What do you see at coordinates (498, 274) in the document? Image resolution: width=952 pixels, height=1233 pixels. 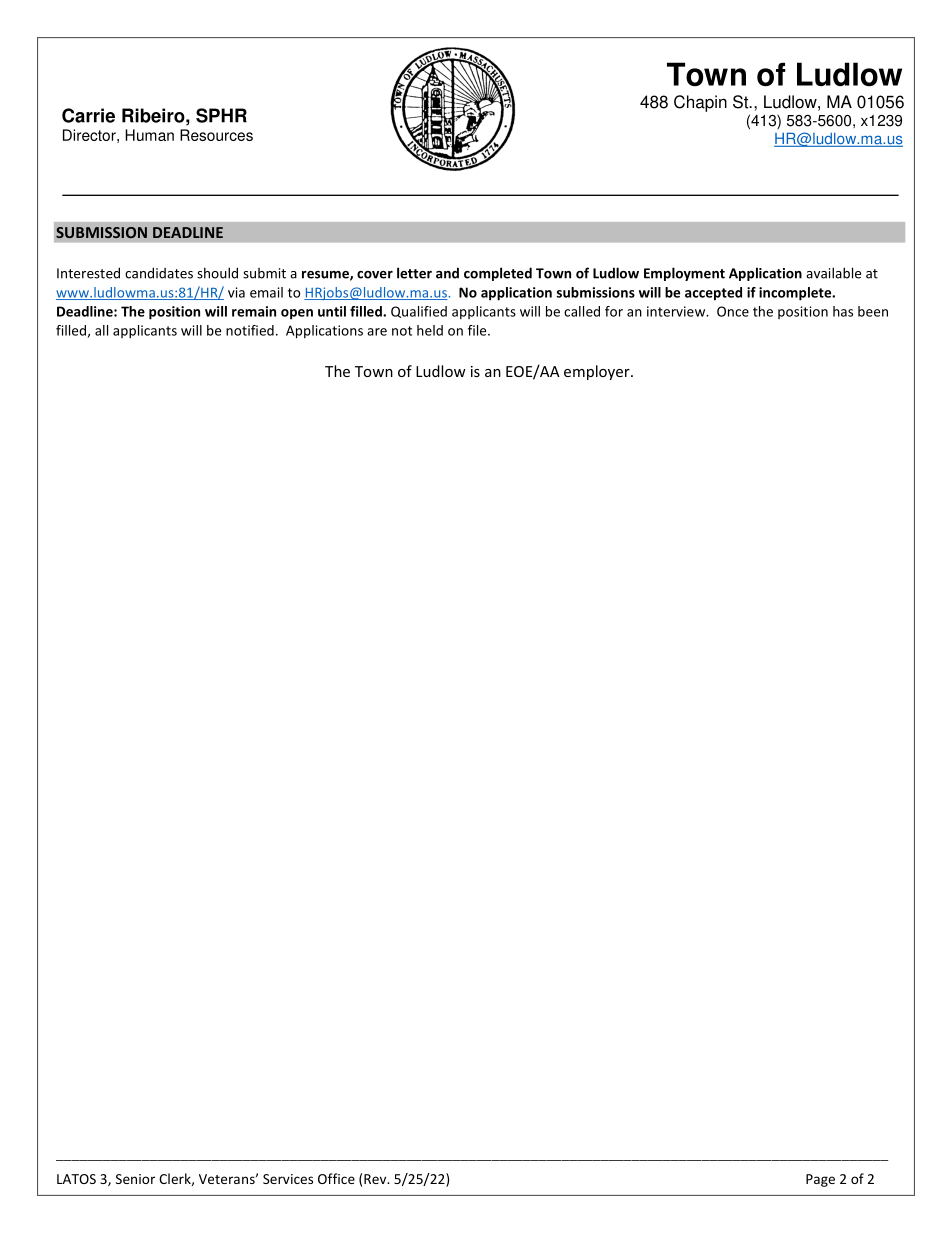 I see `completed` at bounding box center [498, 274].
